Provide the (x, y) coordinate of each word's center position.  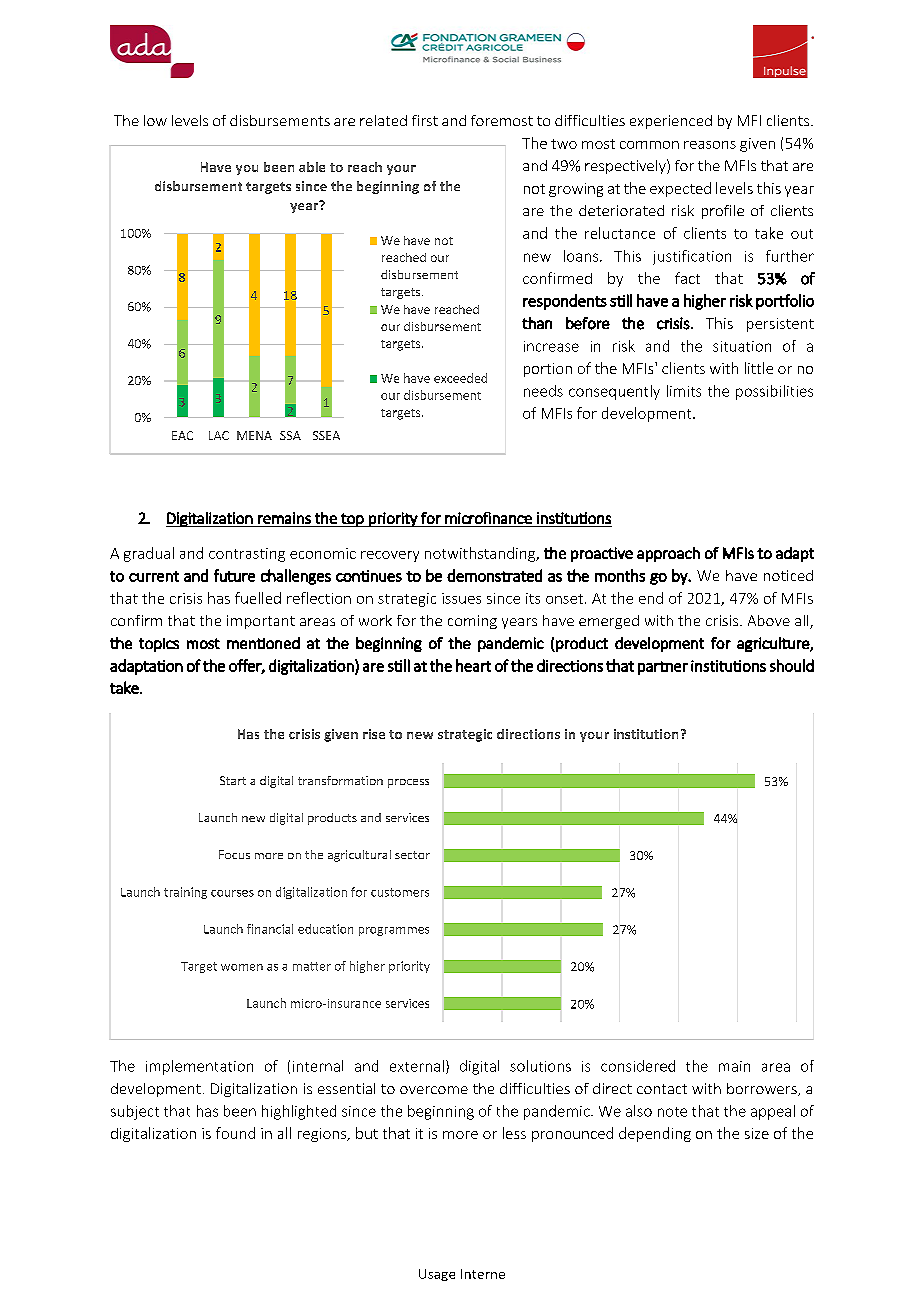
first (425, 120)
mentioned (263, 643)
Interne (483, 1274)
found (235, 1133)
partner (663, 668)
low (155, 120)
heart (473, 665)
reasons (710, 145)
